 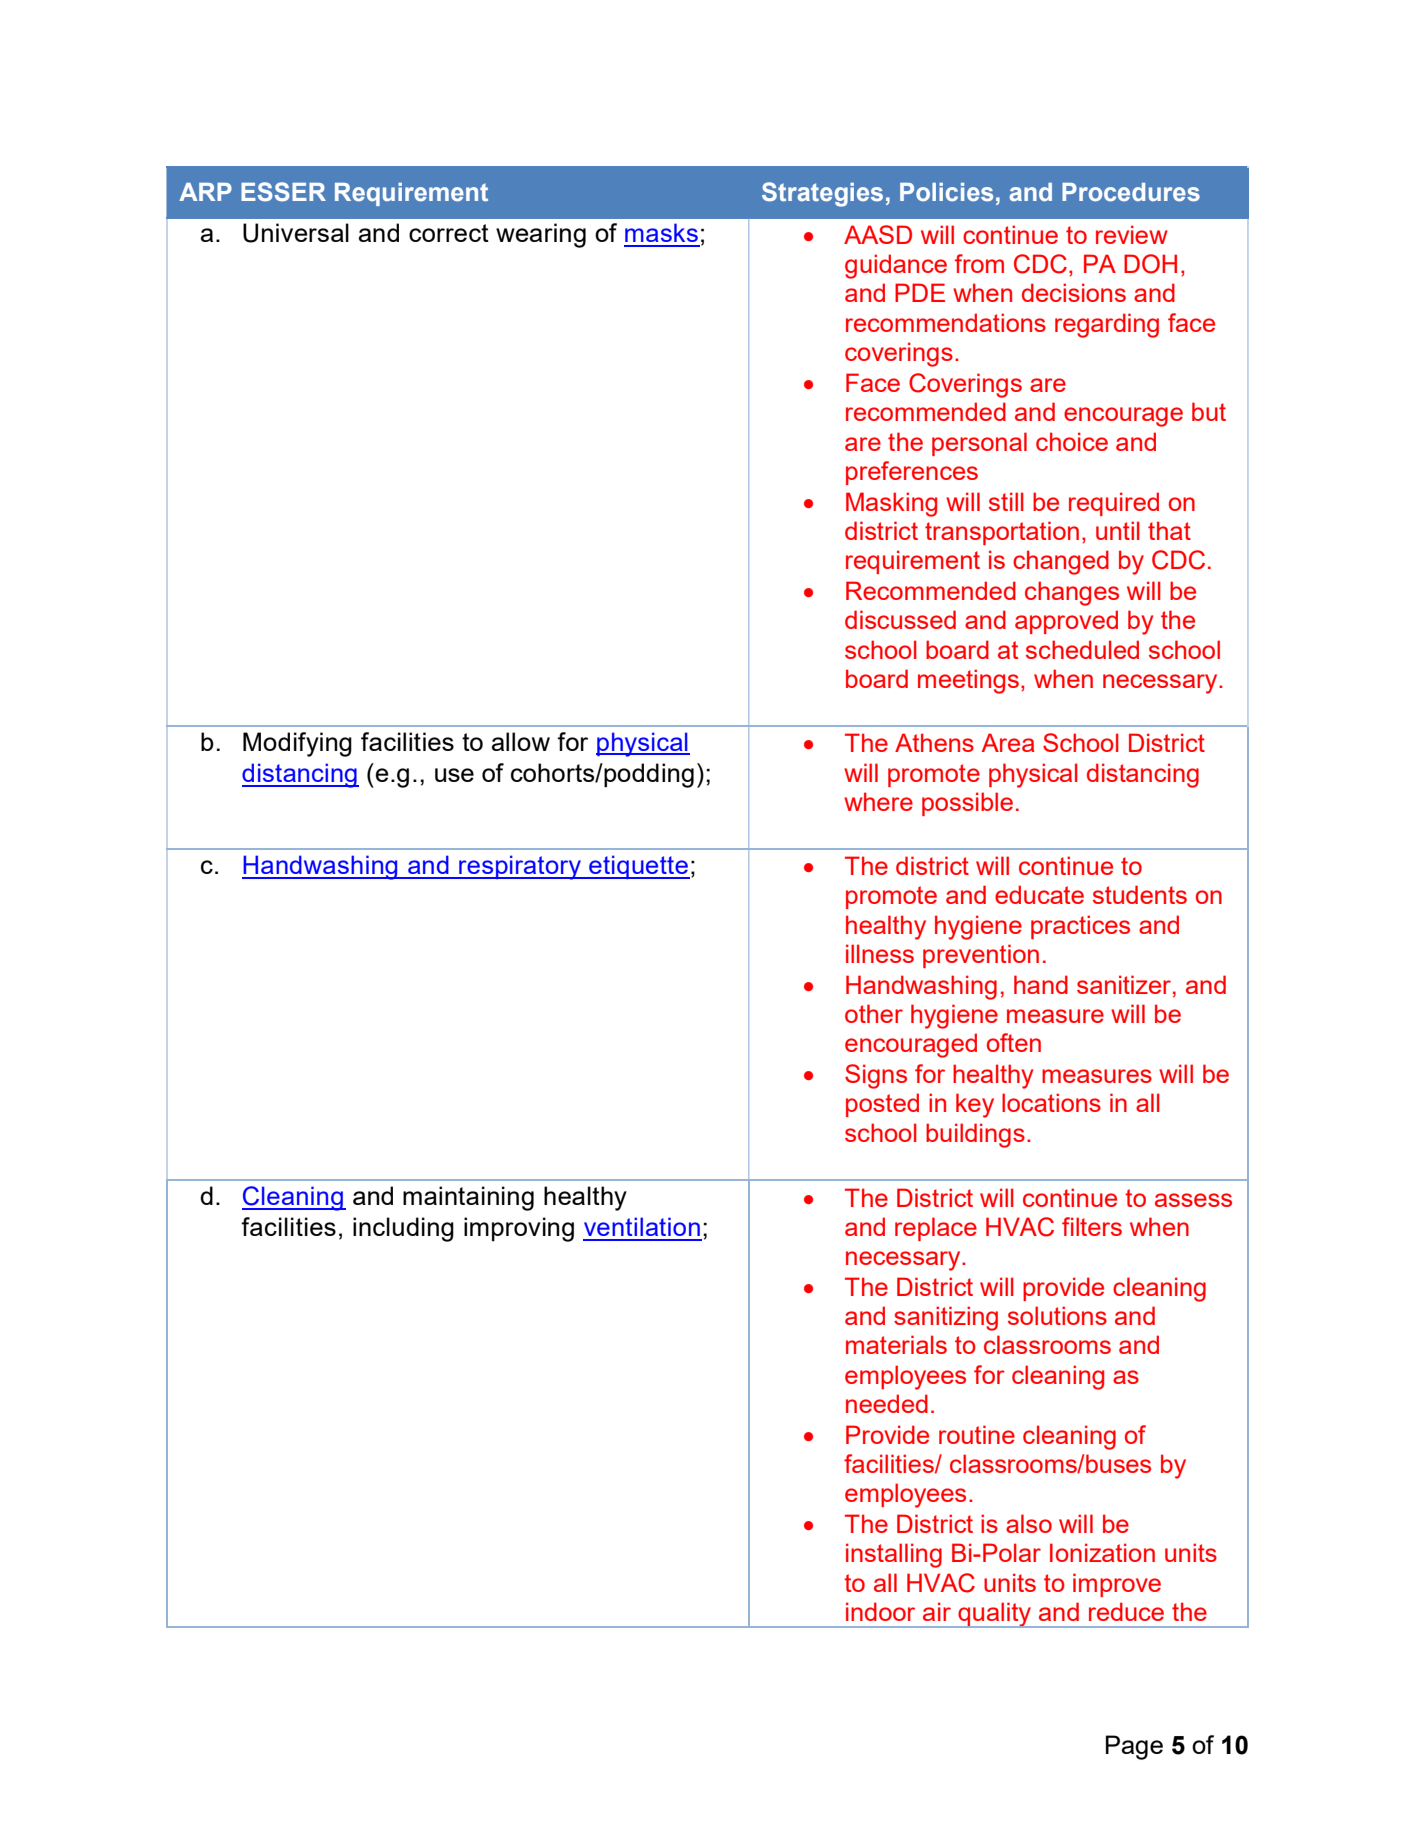 I want to click on Universal, so click(x=296, y=233).
